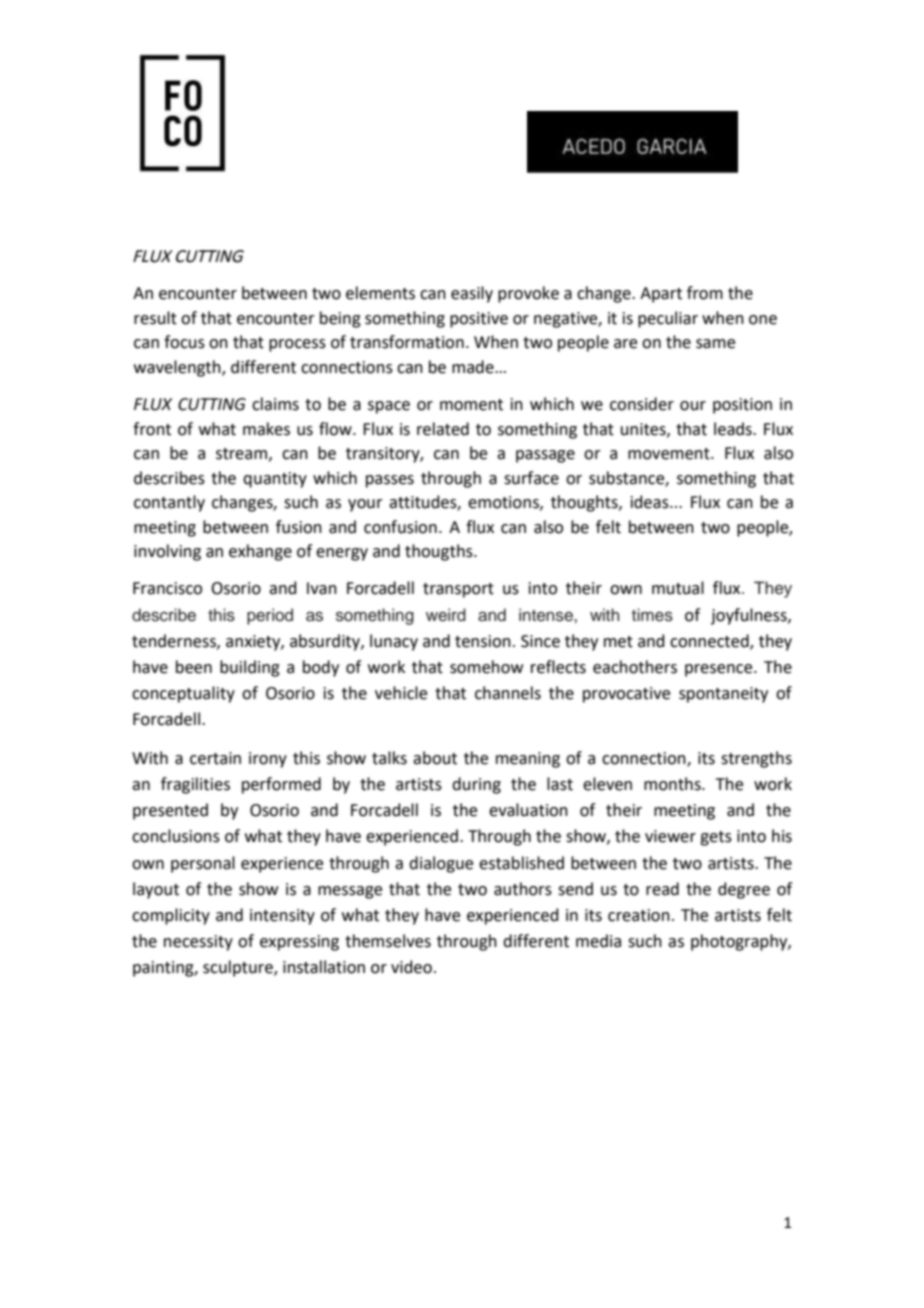 Image resolution: width=924 pixels, height=1308 pixels. Describe the element at coordinates (639, 915) in the screenshot. I see `creation` at that location.
